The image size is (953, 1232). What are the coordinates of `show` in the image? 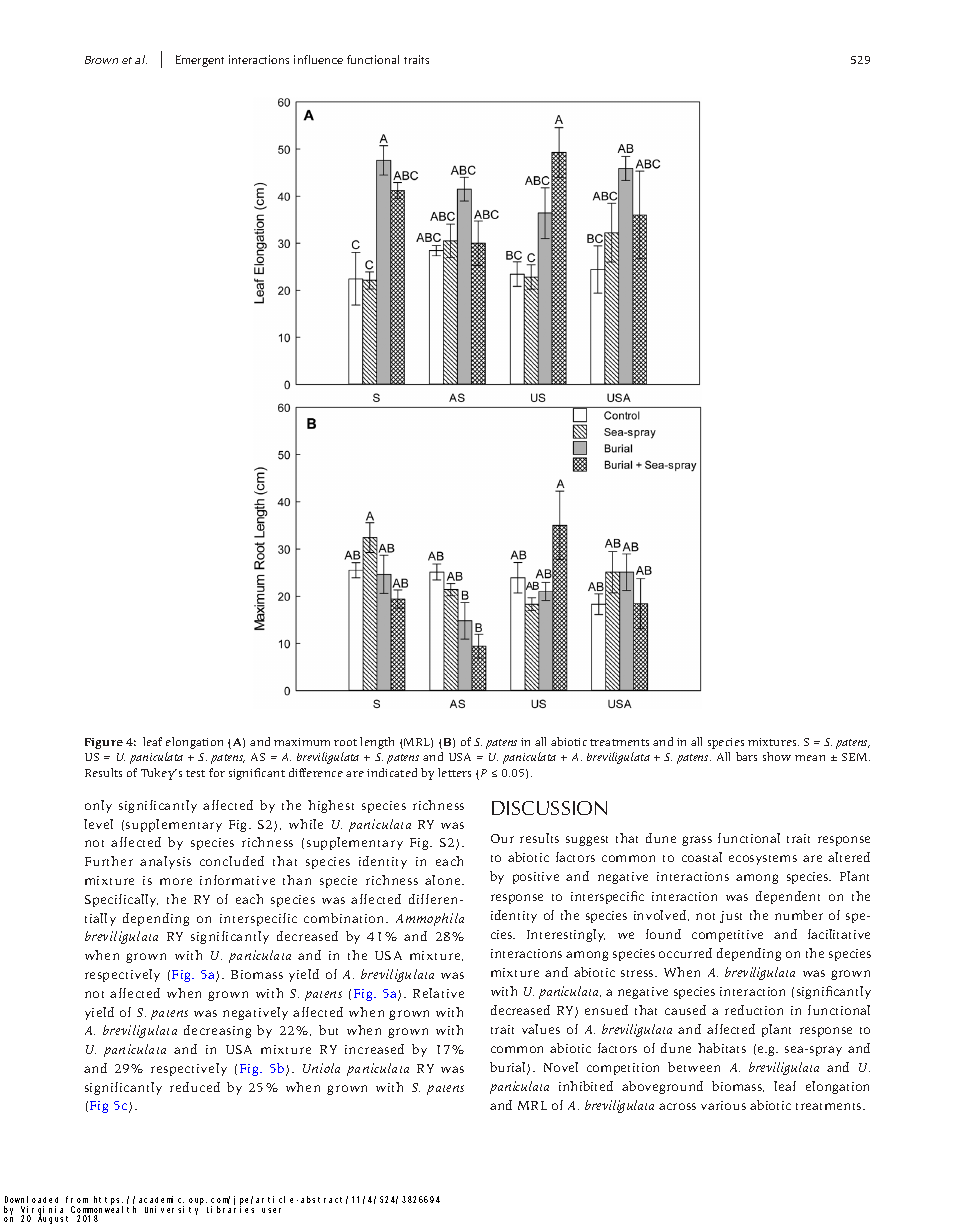 It's located at (777, 756).
